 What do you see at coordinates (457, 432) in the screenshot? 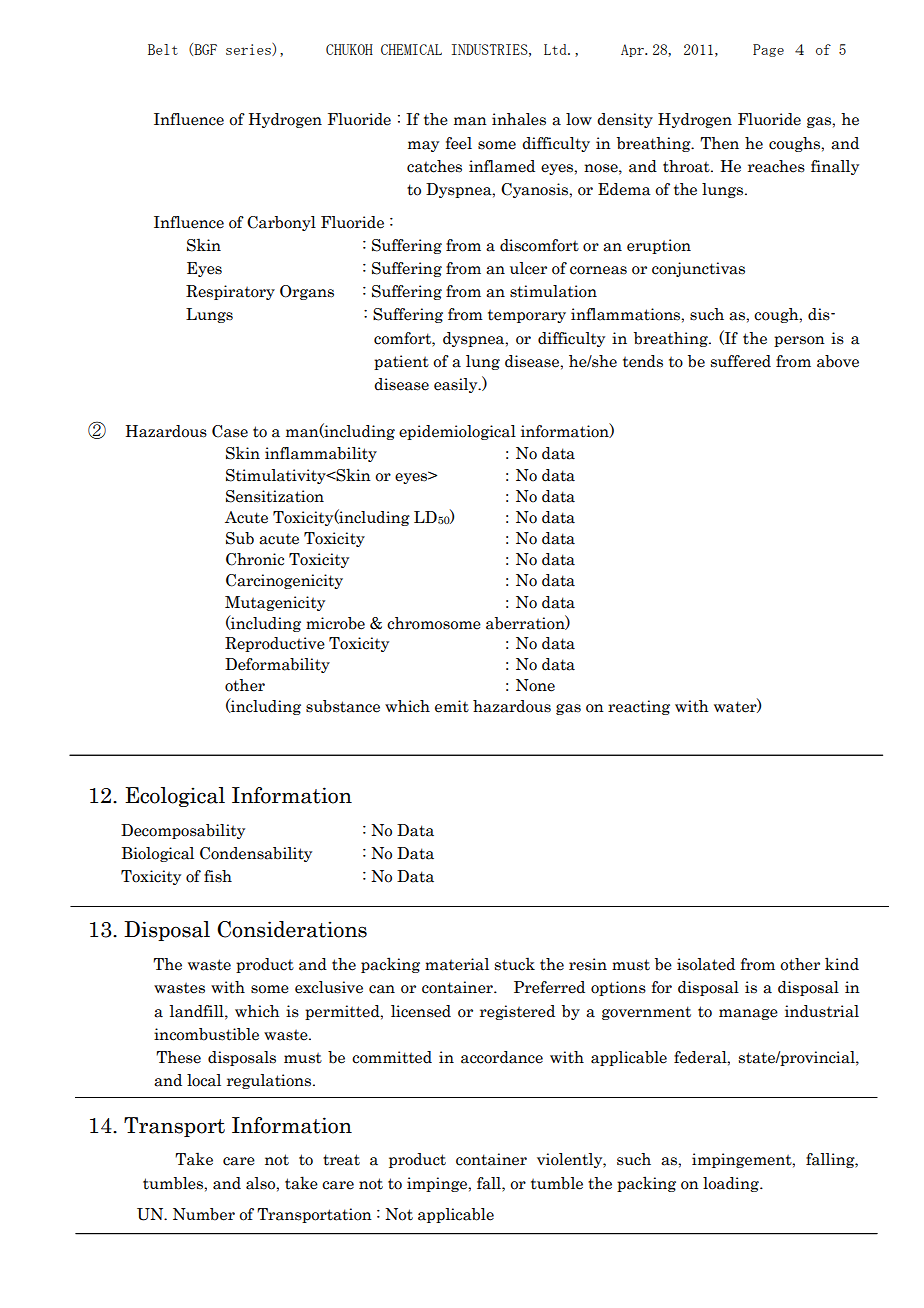
I see `epidemiological` at bounding box center [457, 432].
